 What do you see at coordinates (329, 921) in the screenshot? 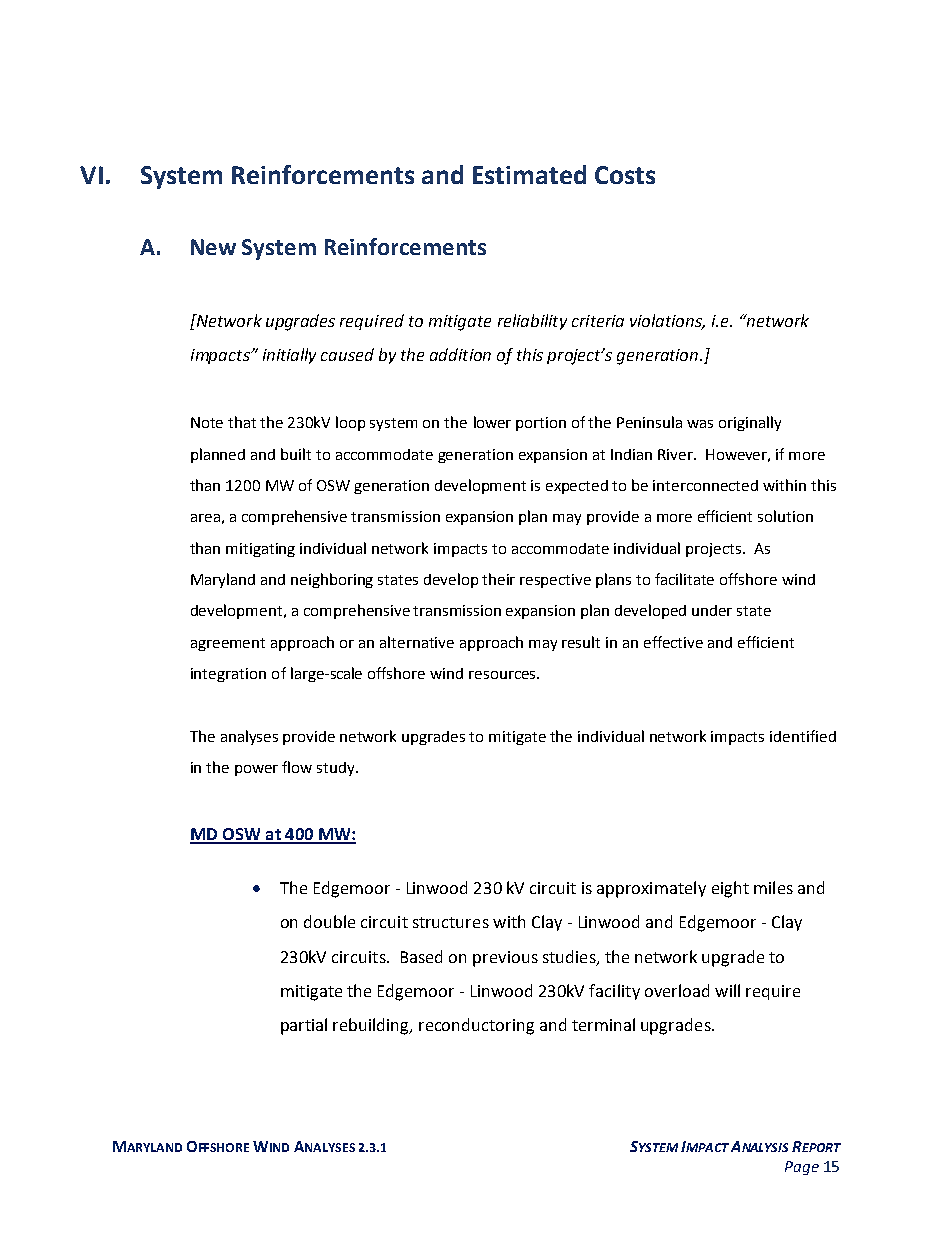
I see `double` at bounding box center [329, 921].
